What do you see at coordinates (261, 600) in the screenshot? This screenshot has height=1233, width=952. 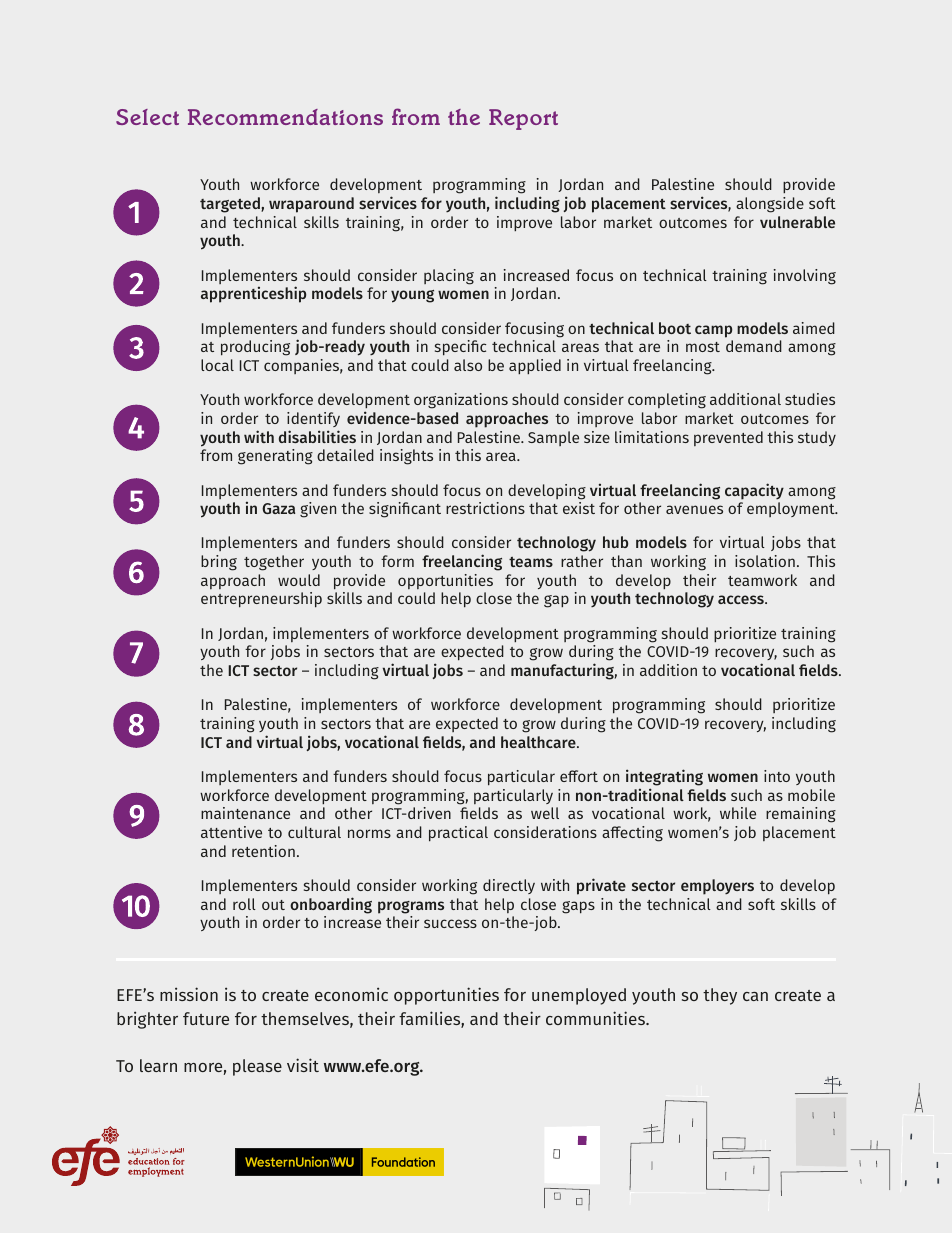 I see `entrepreneurship` at bounding box center [261, 600].
